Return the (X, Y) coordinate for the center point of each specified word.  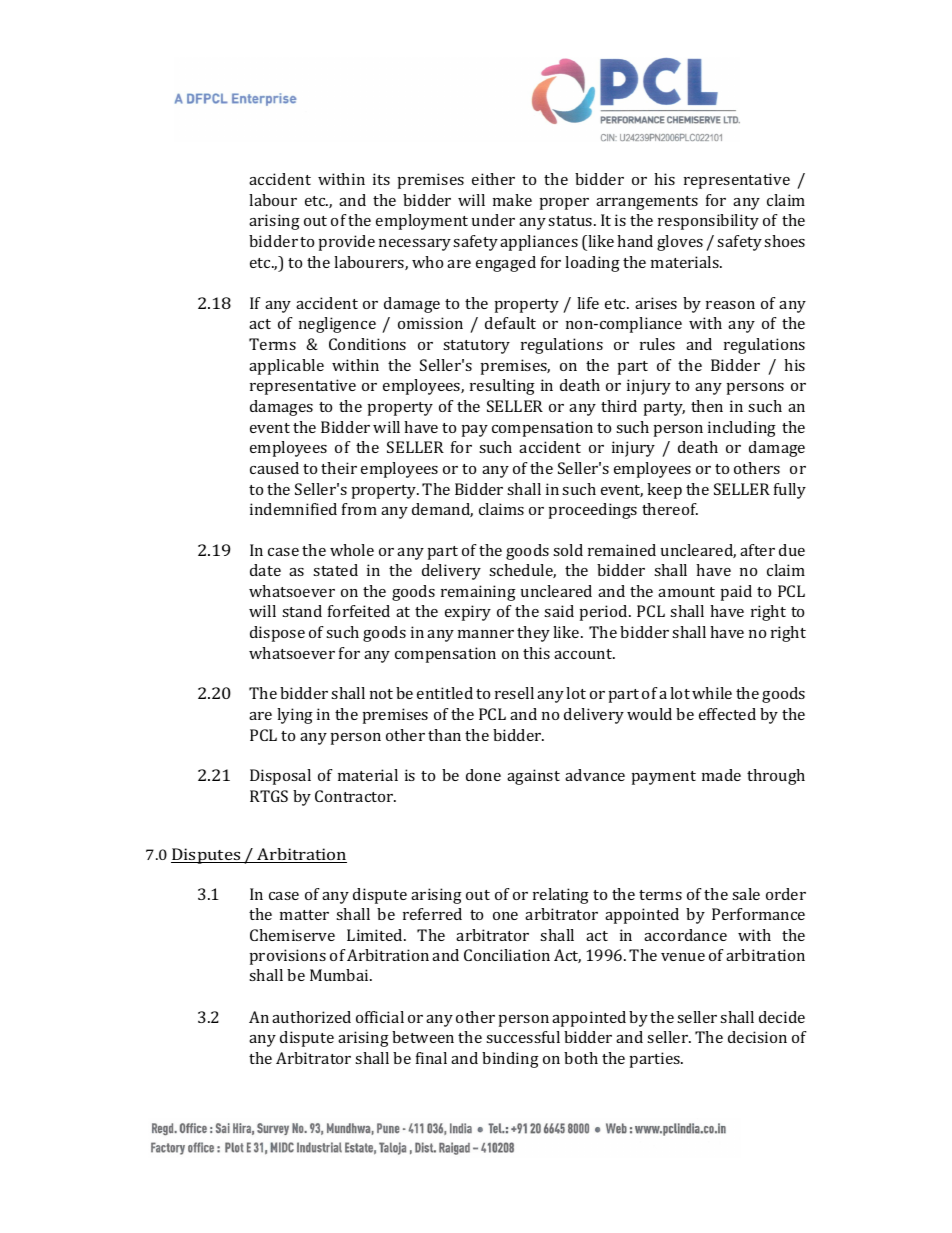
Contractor (355, 796)
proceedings (593, 511)
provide (347, 243)
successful (523, 1037)
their (339, 468)
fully (790, 491)
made (721, 775)
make (512, 200)
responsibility (708, 222)
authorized (311, 1017)
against (533, 777)
